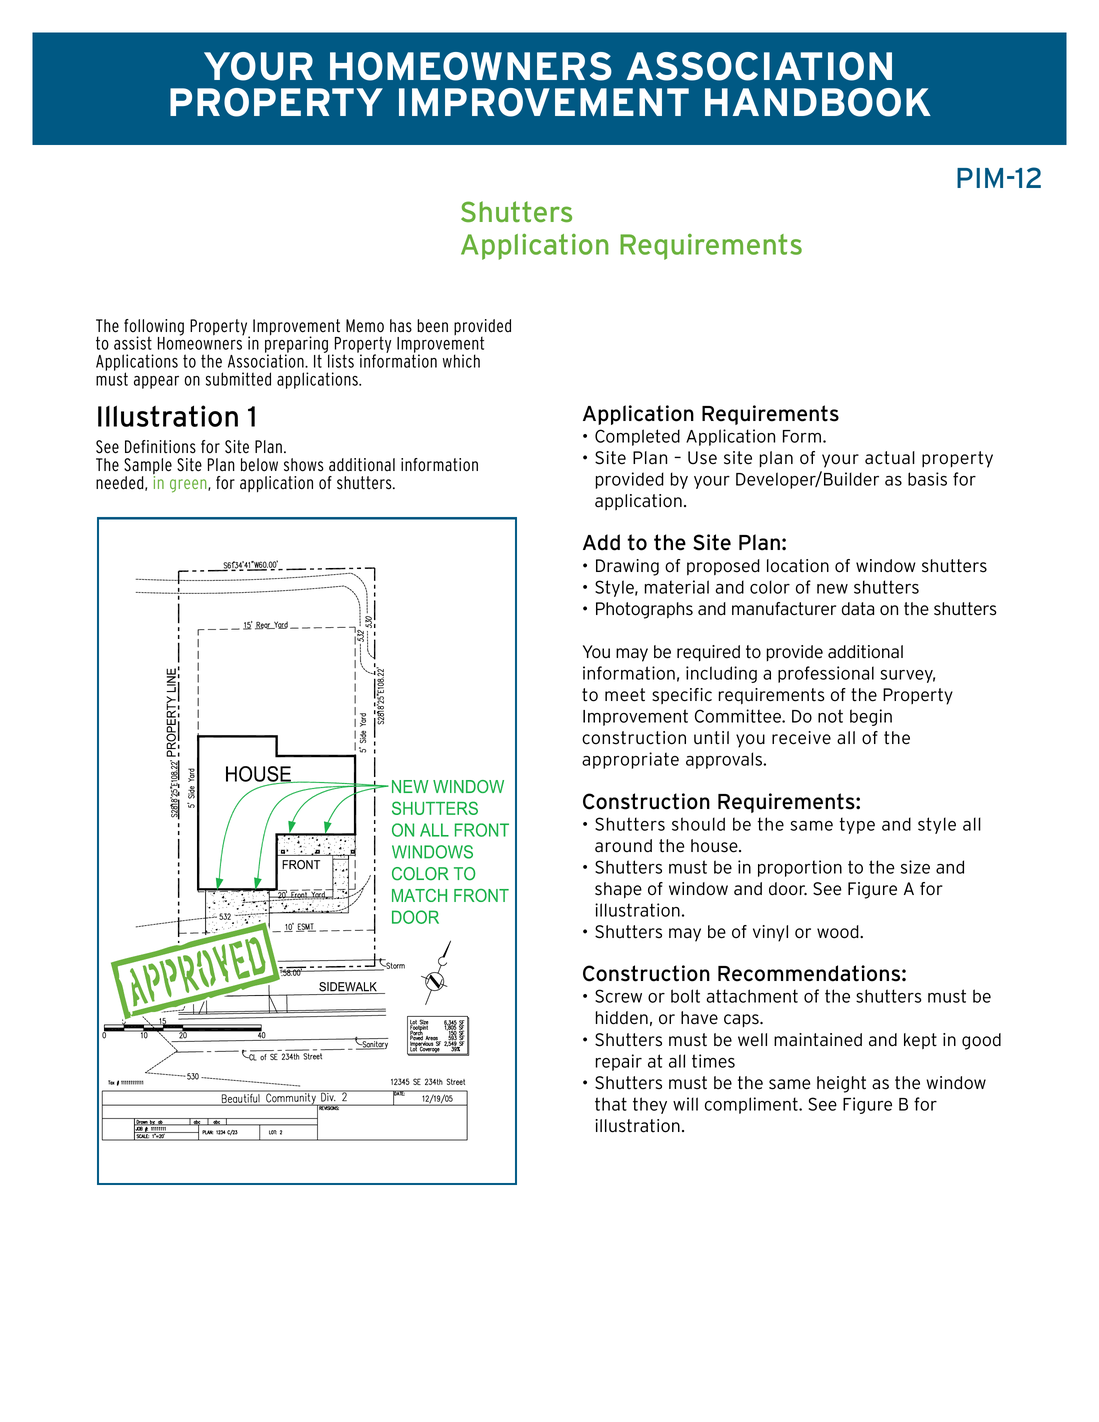  I want to click on repair, so click(619, 1062).
